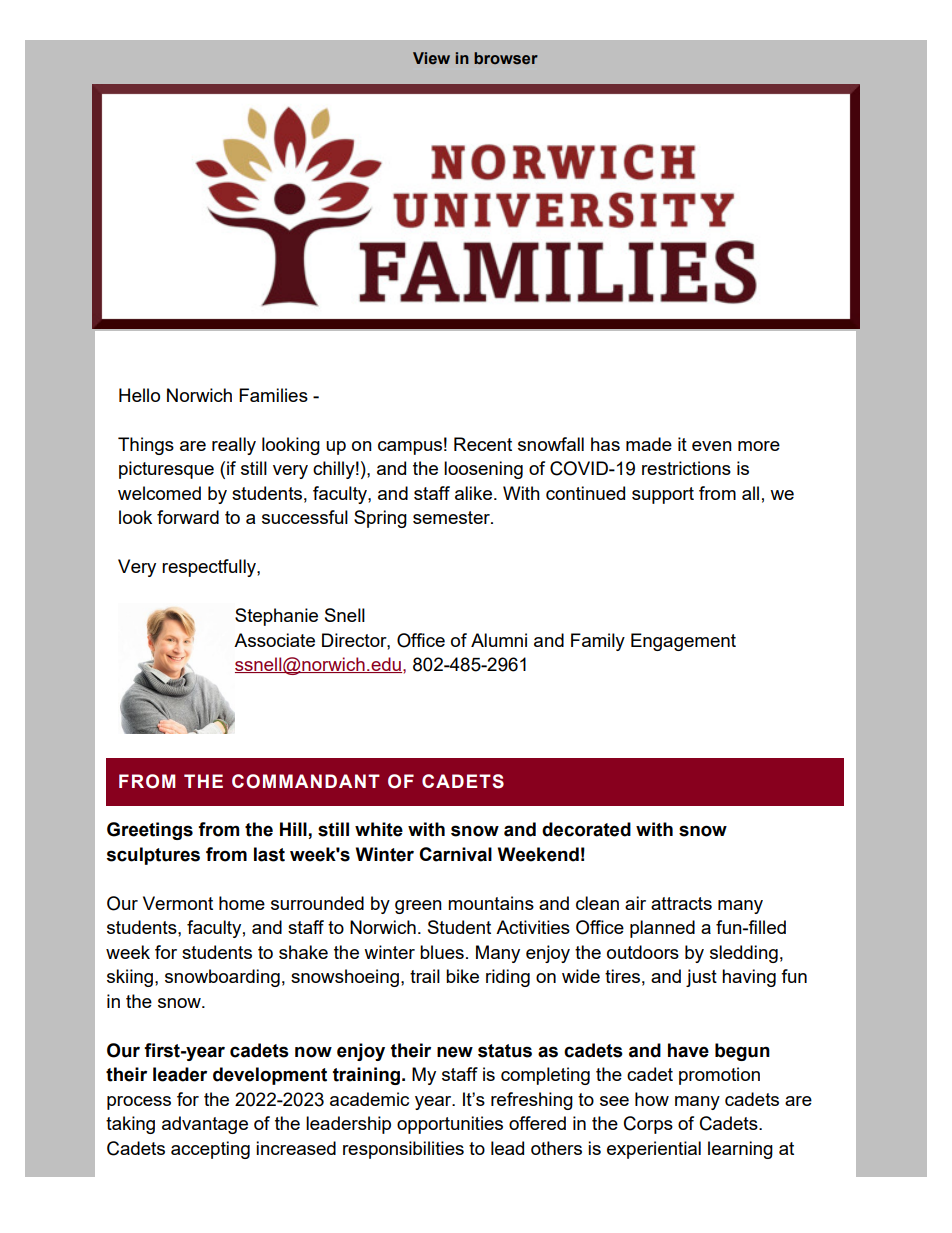 This screenshot has height=1233, width=952. I want to click on even, so click(712, 446).
